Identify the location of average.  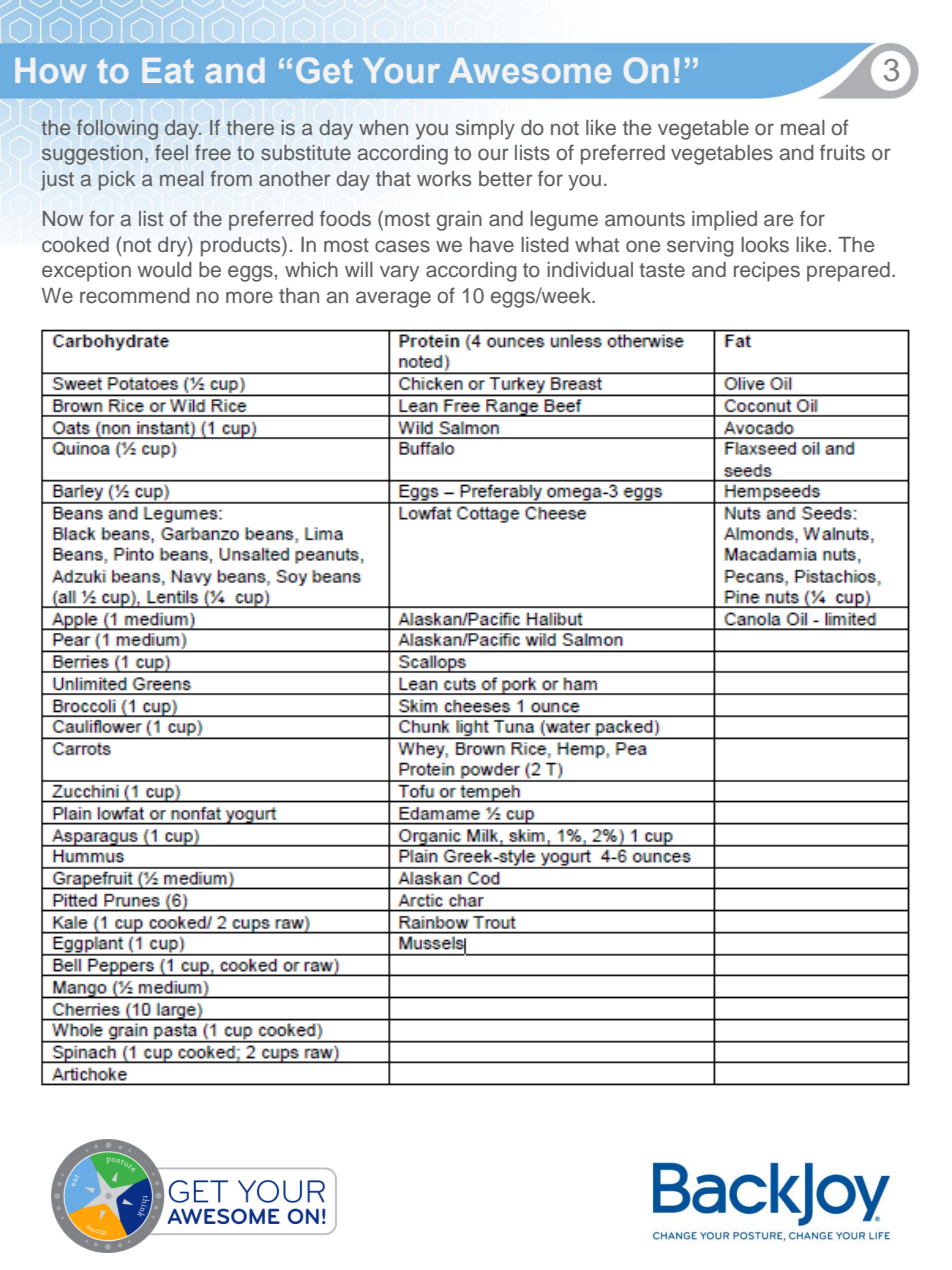
(393, 299).
